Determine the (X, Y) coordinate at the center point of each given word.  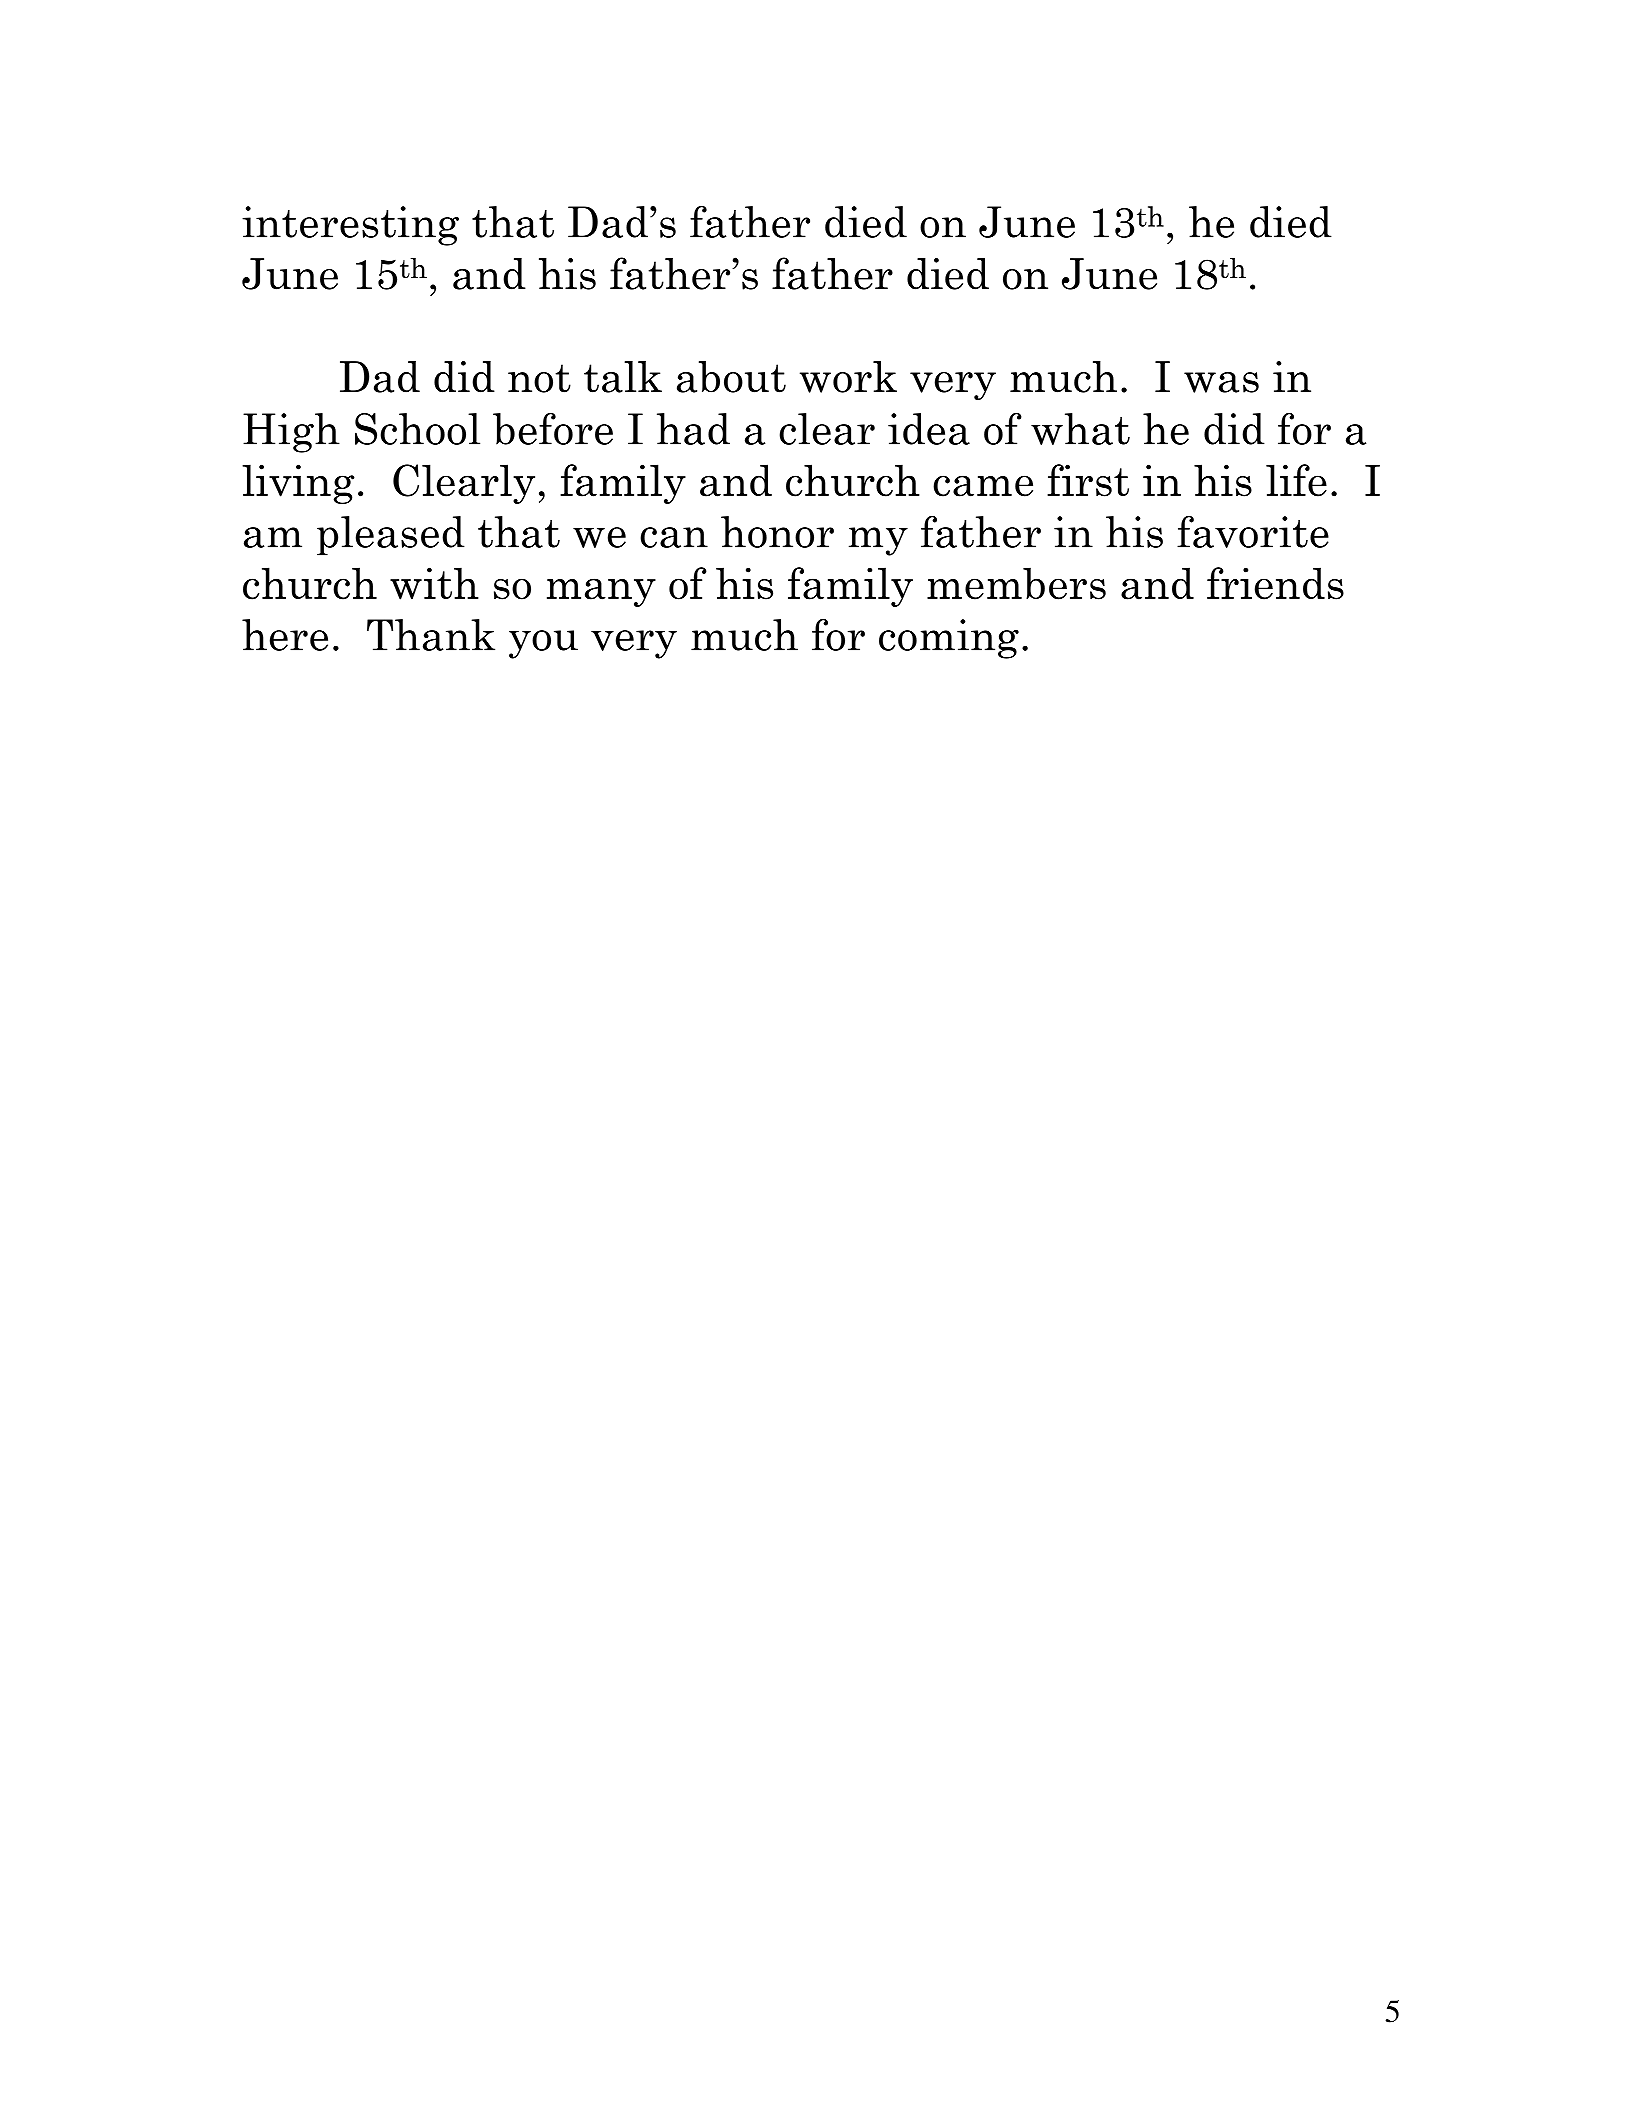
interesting (350, 226)
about (731, 377)
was (1221, 382)
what (1080, 429)
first (1088, 480)
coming (949, 639)
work (848, 377)
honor (777, 532)
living (298, 484)
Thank (431, 635)
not (539, 378)
